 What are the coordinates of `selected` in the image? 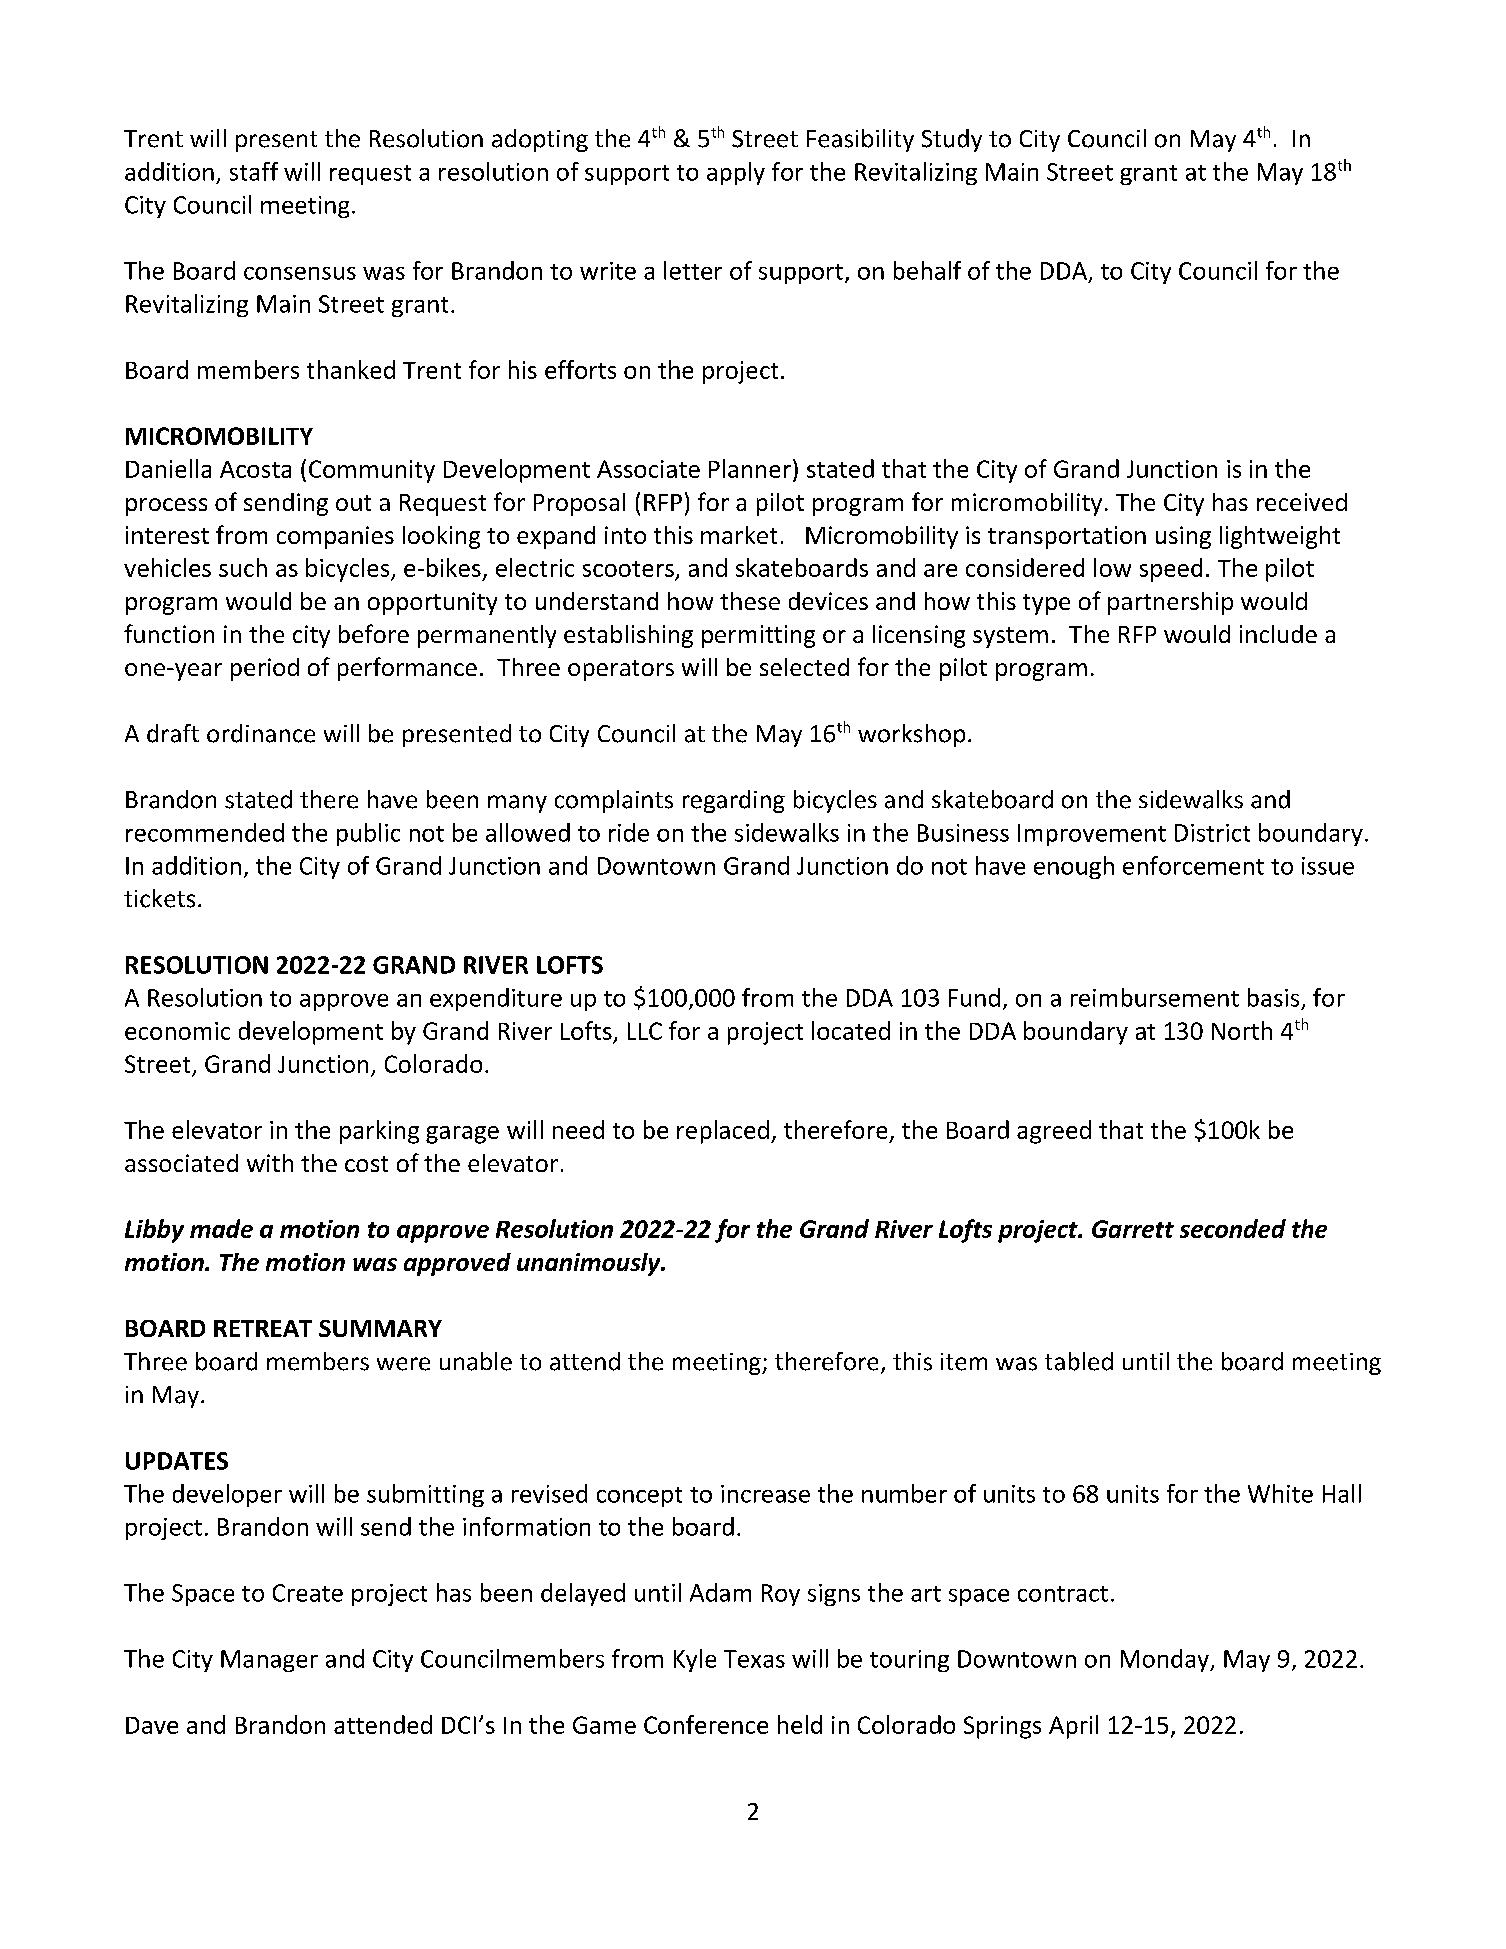 It's located at (804, 667).
